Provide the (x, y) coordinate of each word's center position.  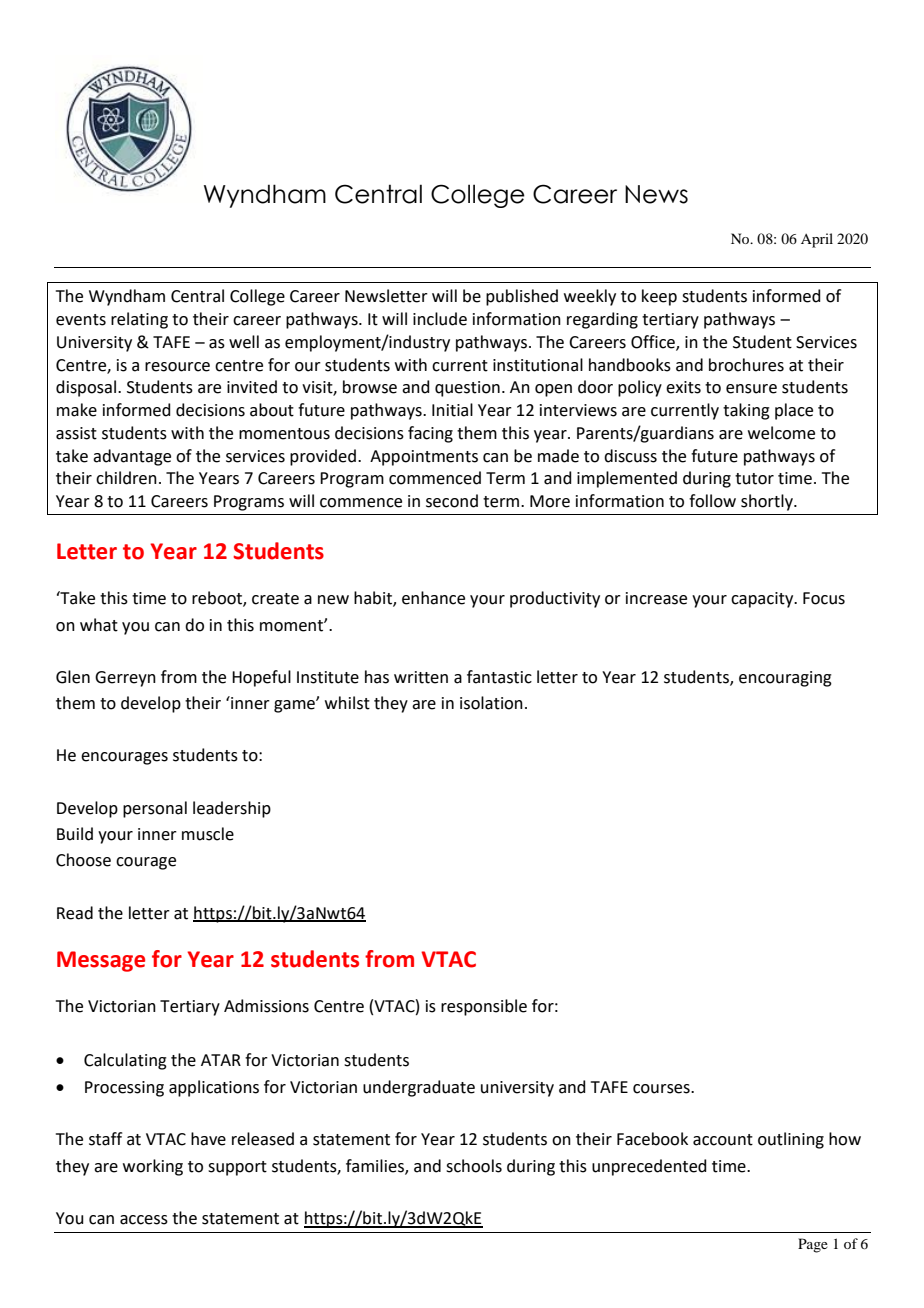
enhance (433, 598)
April (817, 240)
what (99, 625)
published (522, 297)
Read (75, 913)
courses (662, 1089)
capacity (763, 600)
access (144, 1220)
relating (139, 320)
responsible (484, 1007)
